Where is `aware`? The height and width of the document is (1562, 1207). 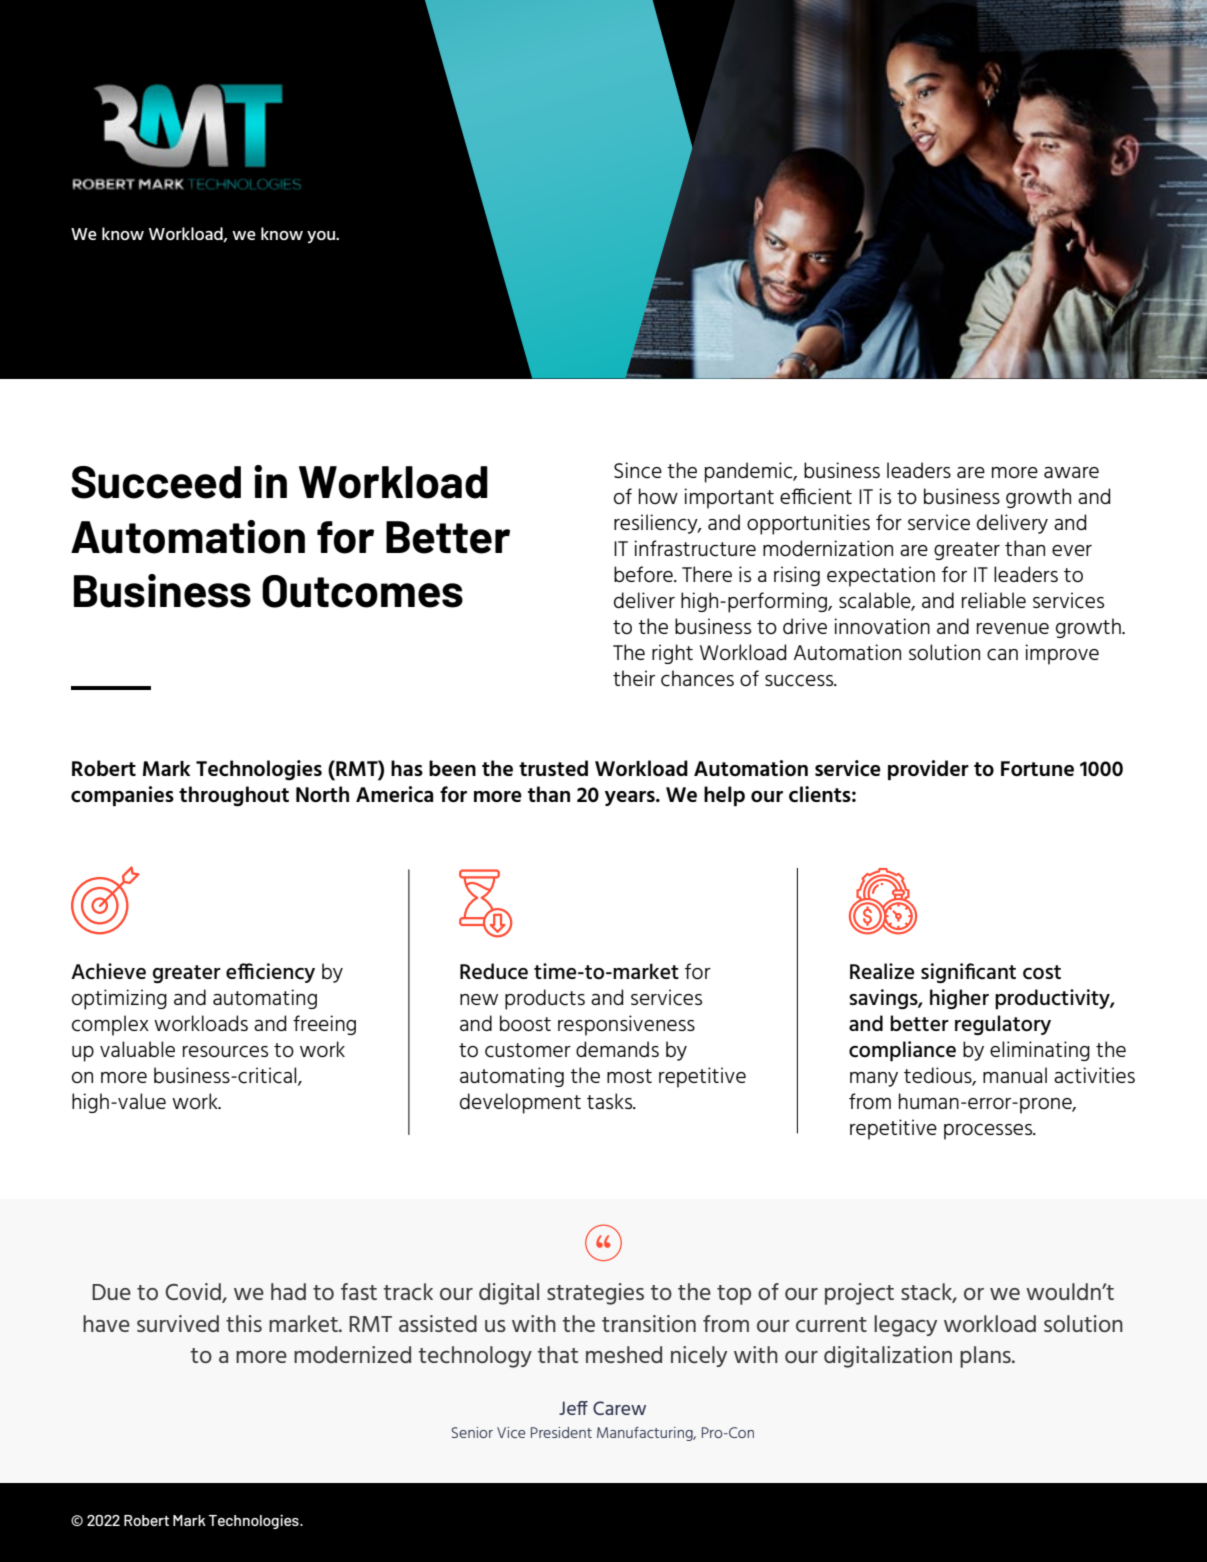 aware is located at coordinates (1071, 472).
